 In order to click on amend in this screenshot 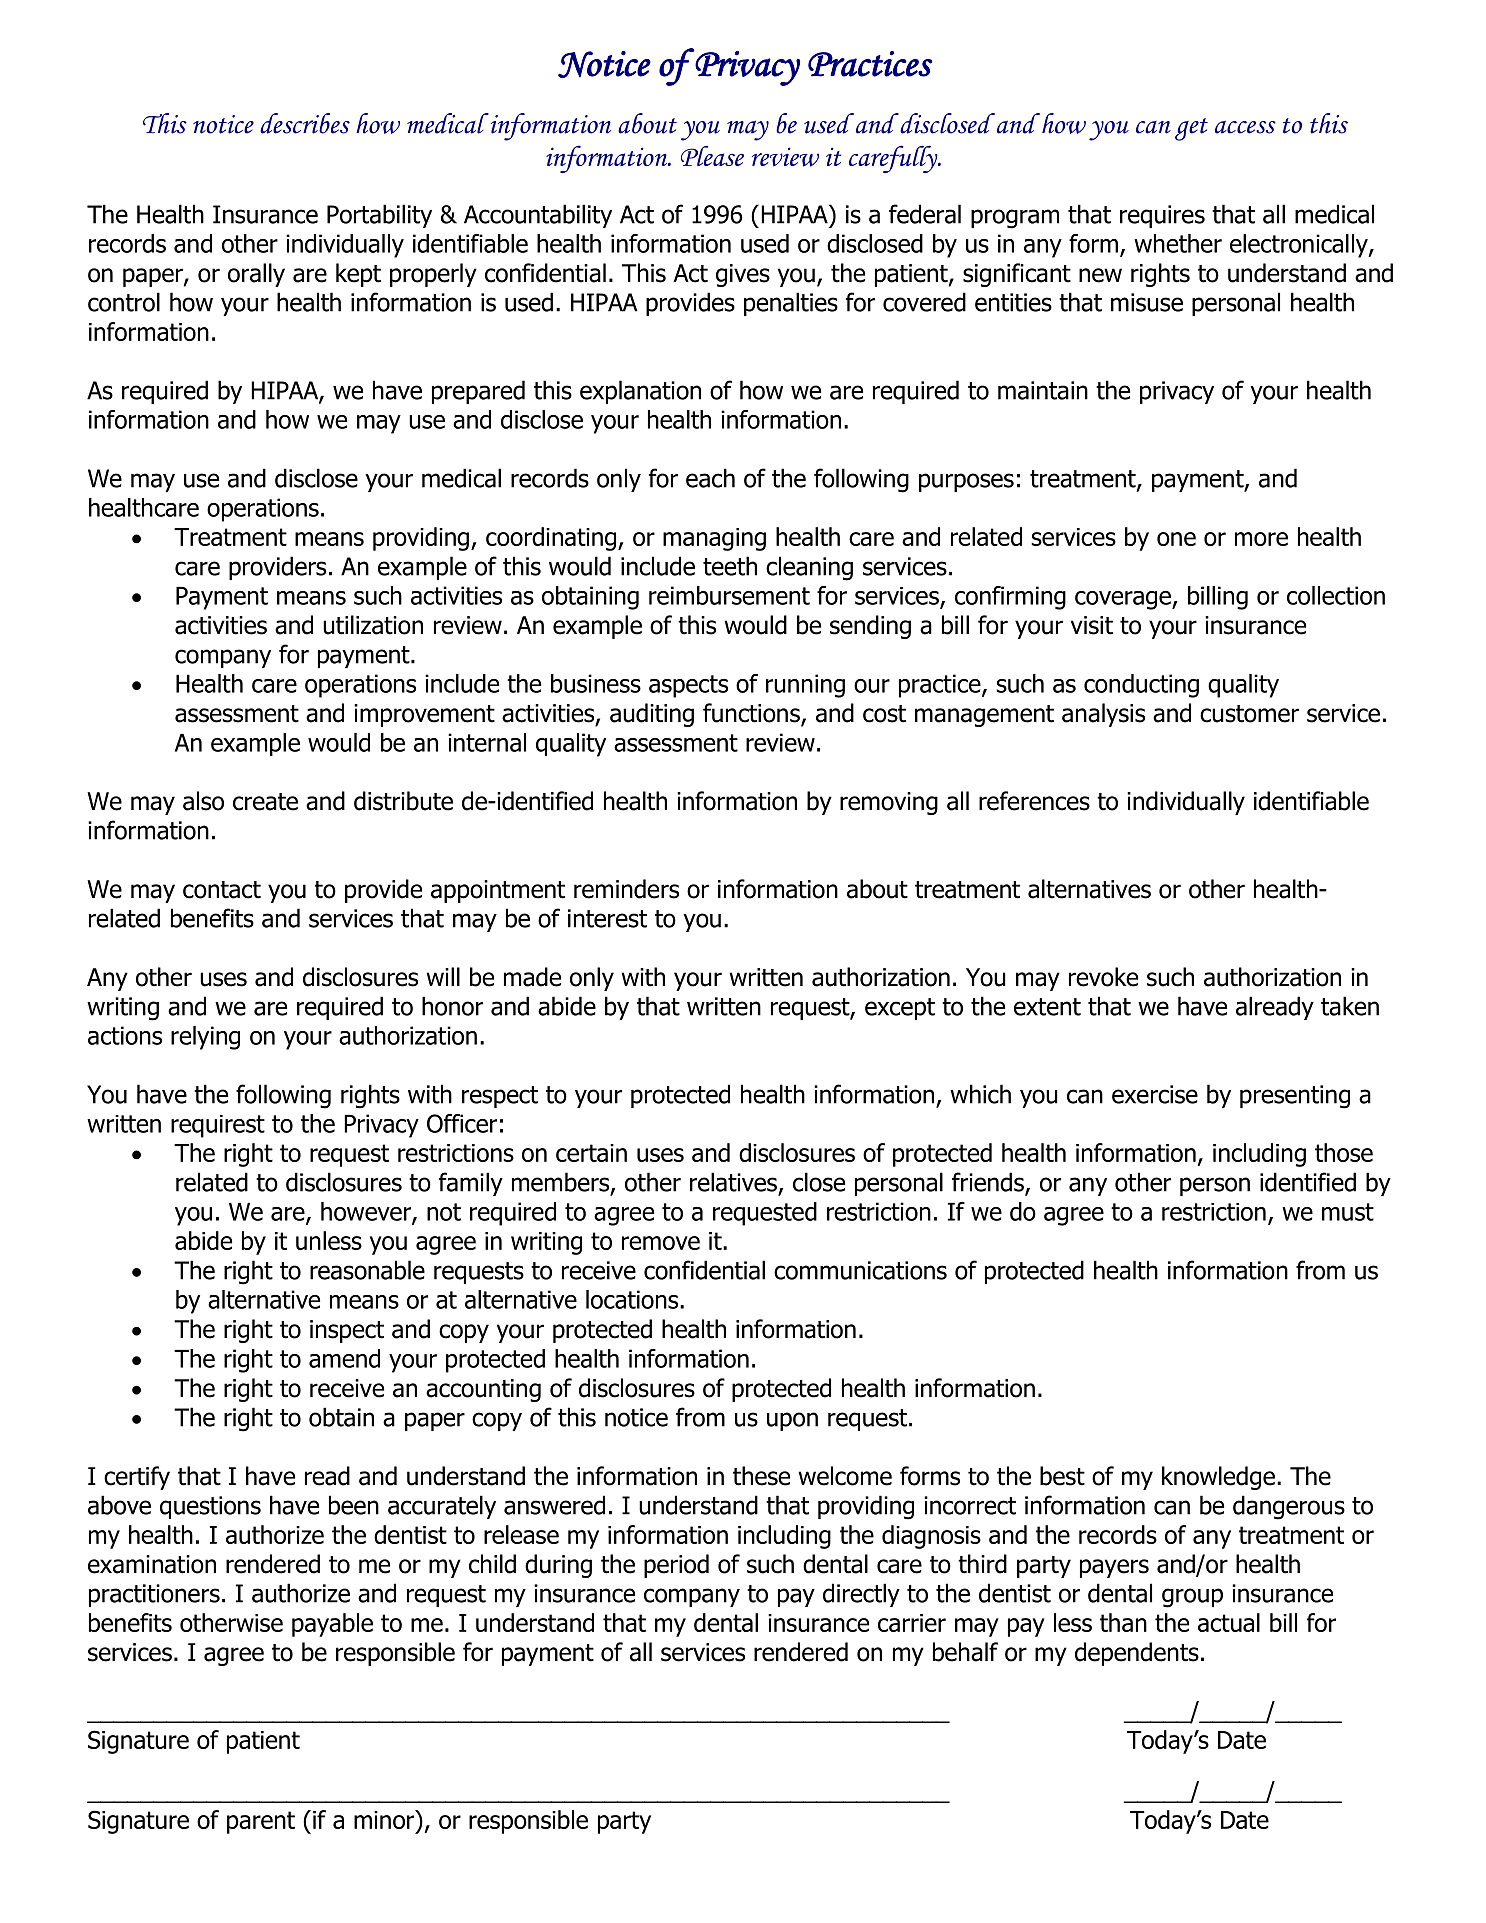, I will do `click(344, 1358)`.
